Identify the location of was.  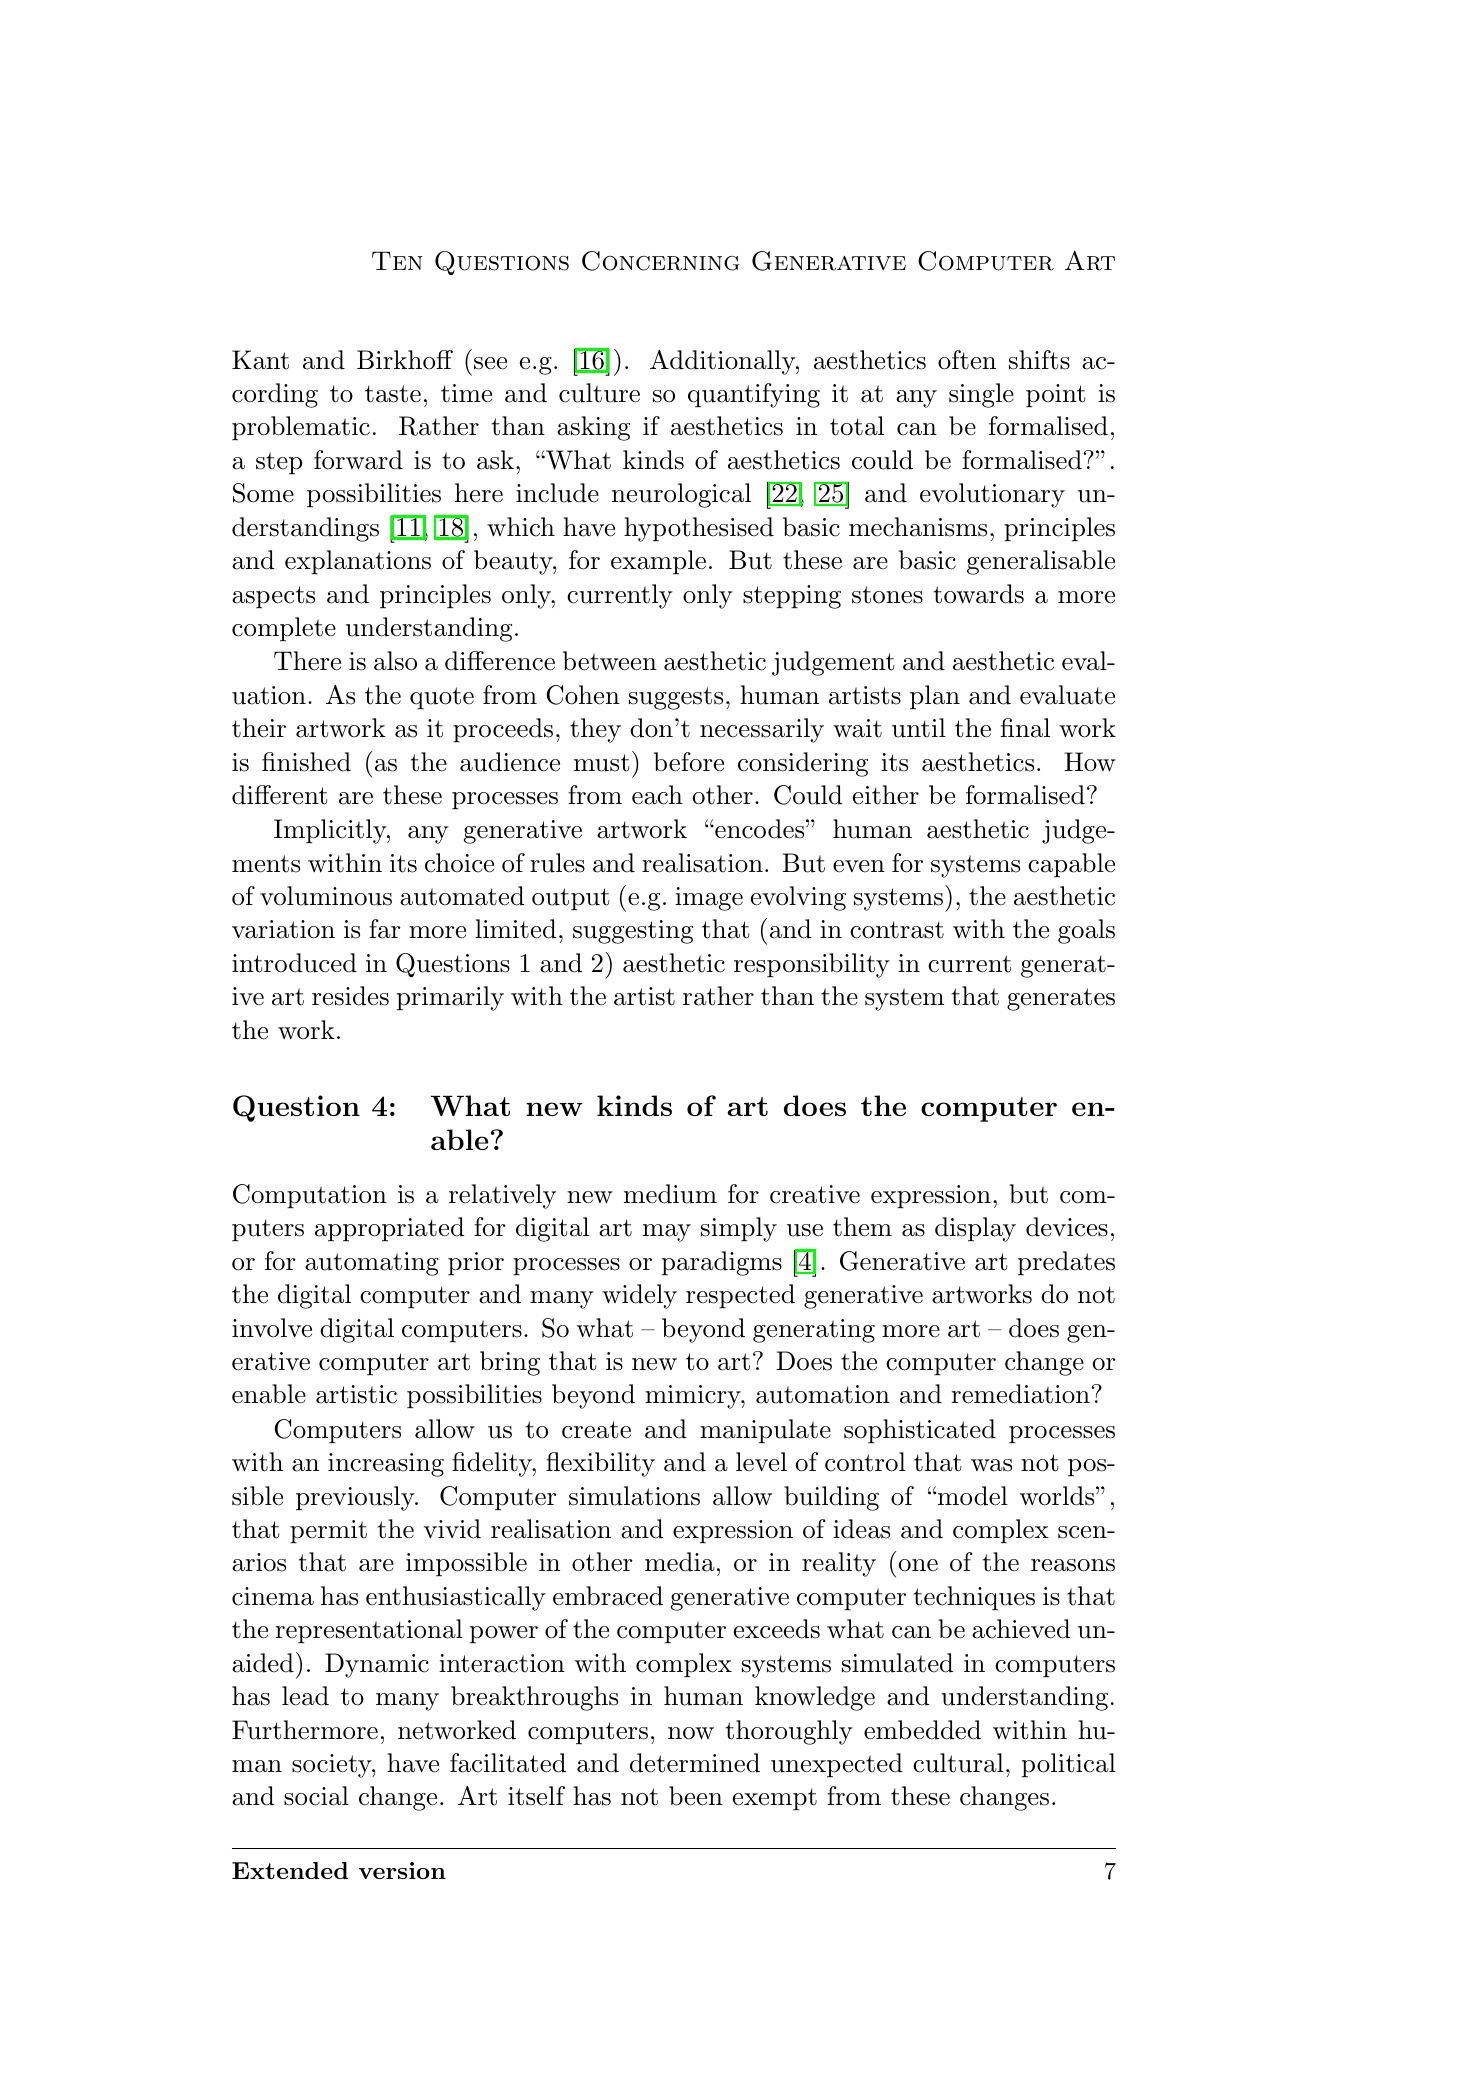
(991, 1465).
